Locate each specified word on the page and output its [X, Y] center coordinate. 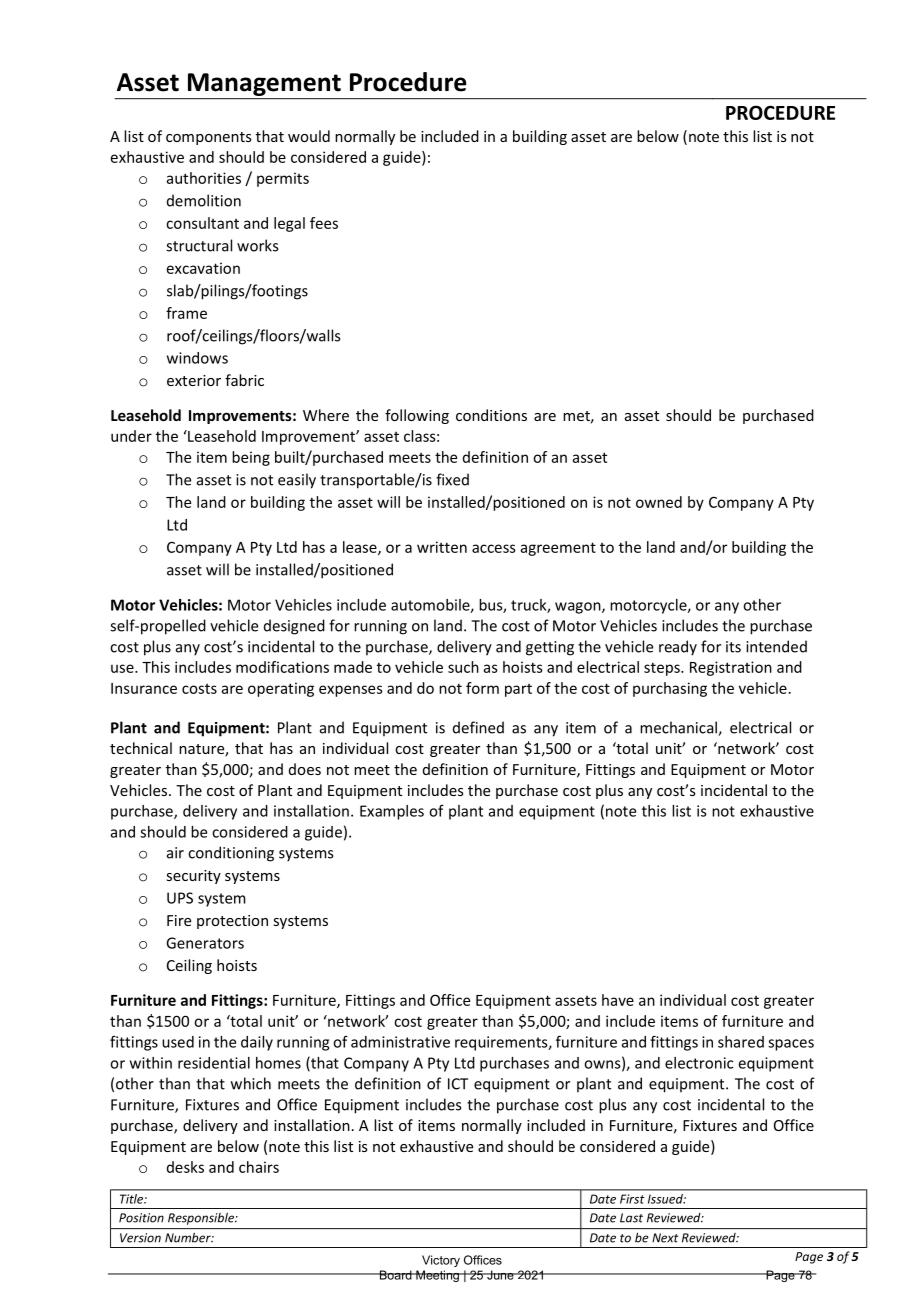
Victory [441, 1261]
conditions [491, 415]
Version [140, 1238]
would [309, 136]
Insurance [144, 688]
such [463, 667]
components [209, 138]
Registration [731, 668]
